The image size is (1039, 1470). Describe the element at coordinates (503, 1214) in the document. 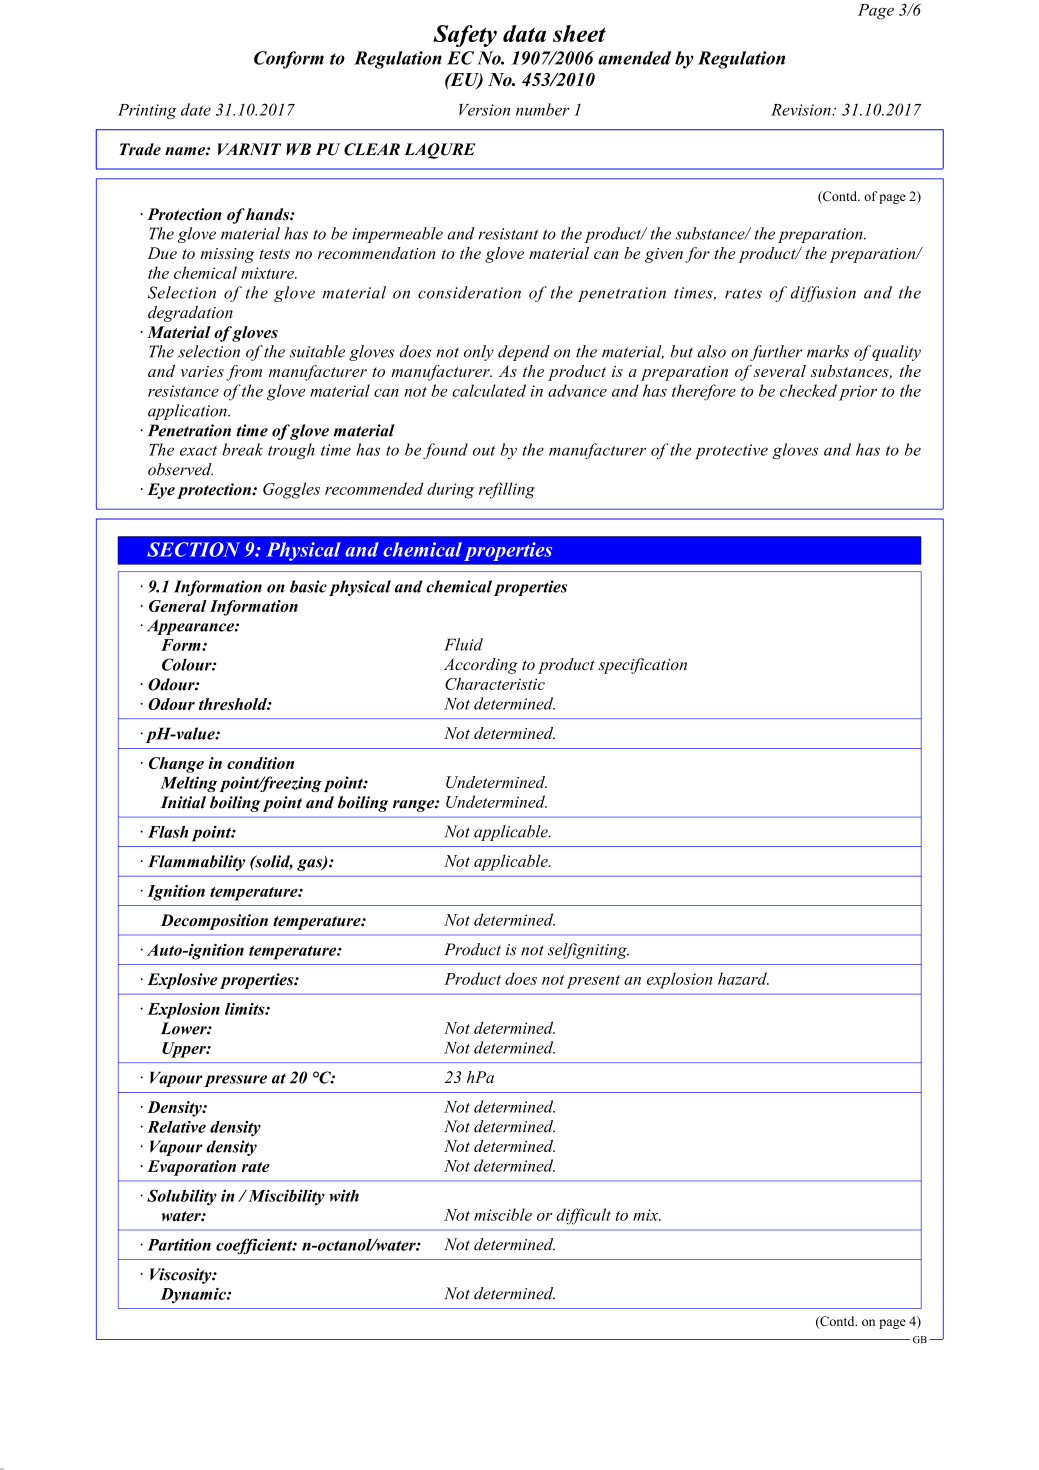

I see `miscible` at that location.
